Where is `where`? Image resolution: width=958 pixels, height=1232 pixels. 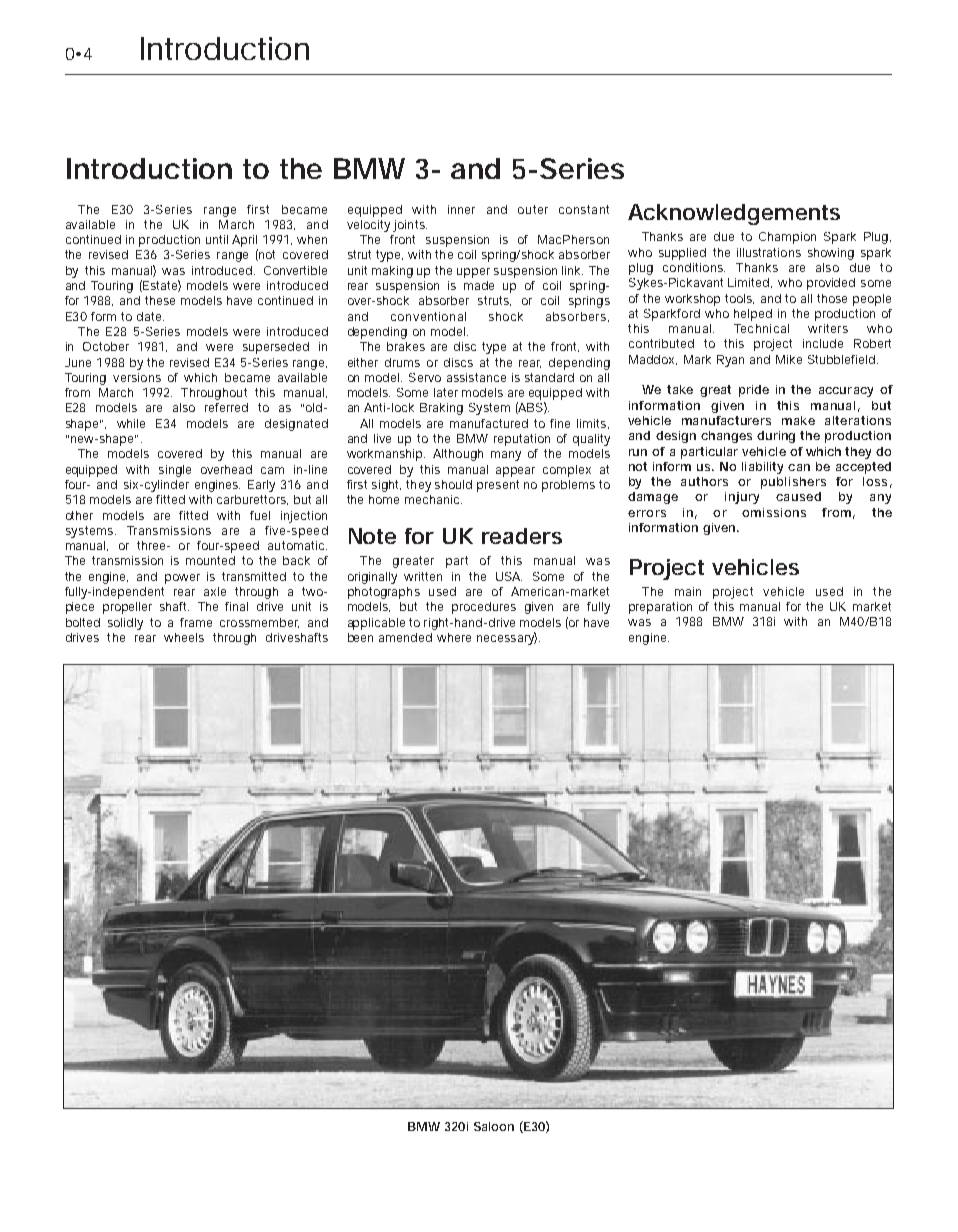 where is located at coordinates (454, 637).
